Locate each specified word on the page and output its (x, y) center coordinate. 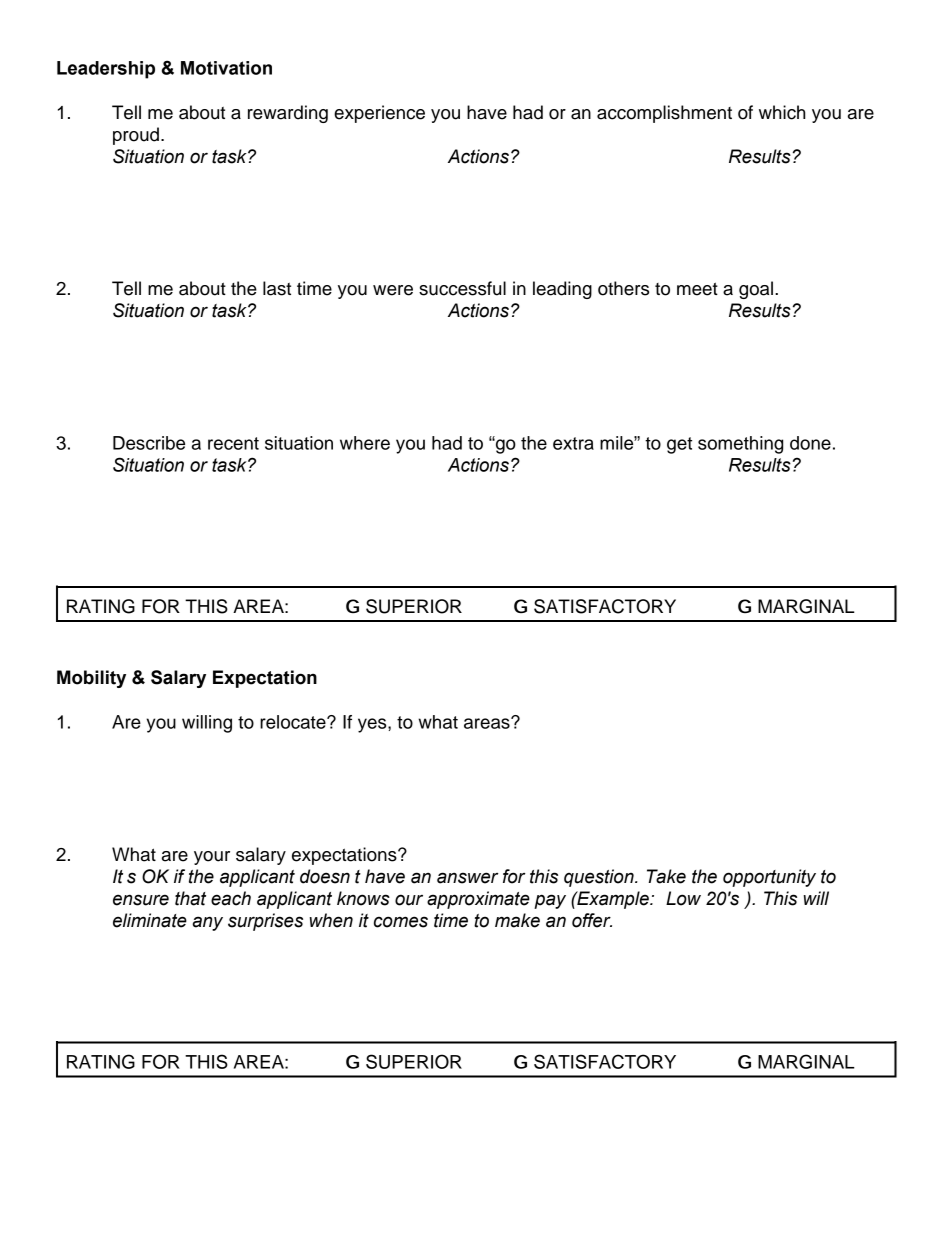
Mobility (91, 679)
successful (462, 288)
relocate (294, 722)
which (782, 112)
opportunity (769, 878)
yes (373, 725)
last (277, 288)
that (190, 898)
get (679, 445)
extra (573, 443)
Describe (149, 443)
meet (697, 289)
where (365, 443)
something (740, 445)
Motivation (226, 68)
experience (379, 114)
